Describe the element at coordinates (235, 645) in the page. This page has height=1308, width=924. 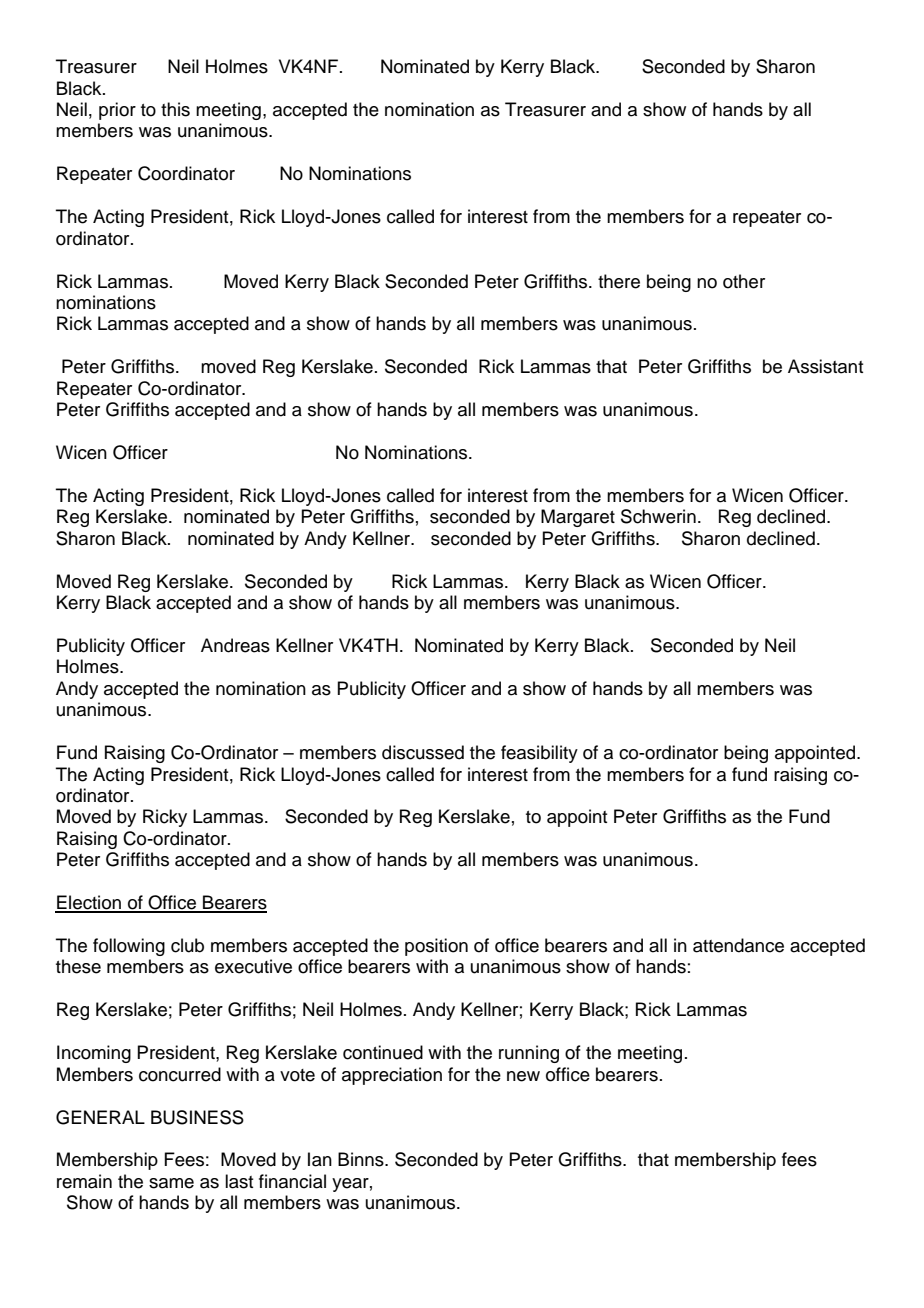
I see `Andreas` at that location.
